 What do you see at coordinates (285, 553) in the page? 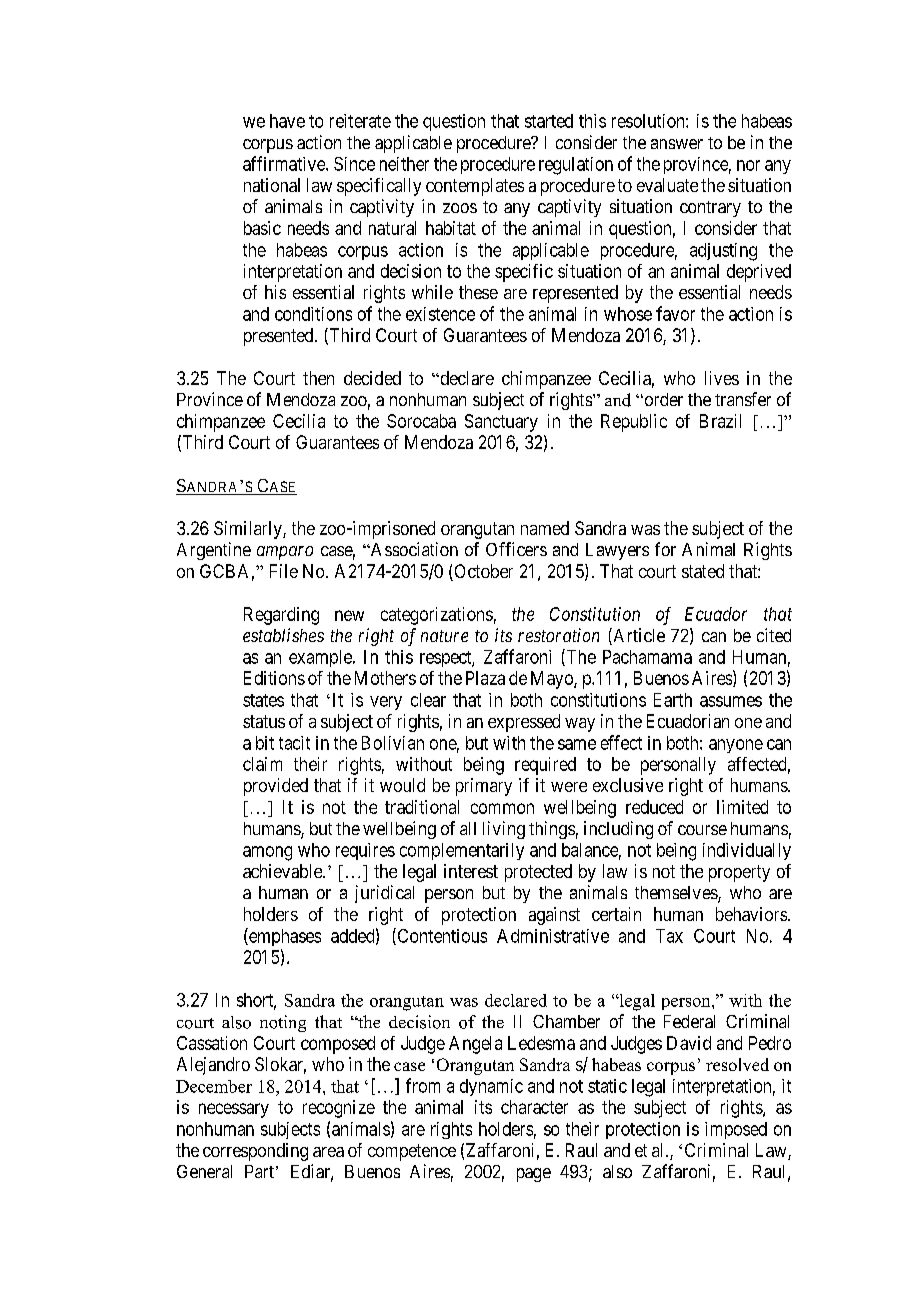
I see `amparo` at bounding box center [285, 553].
